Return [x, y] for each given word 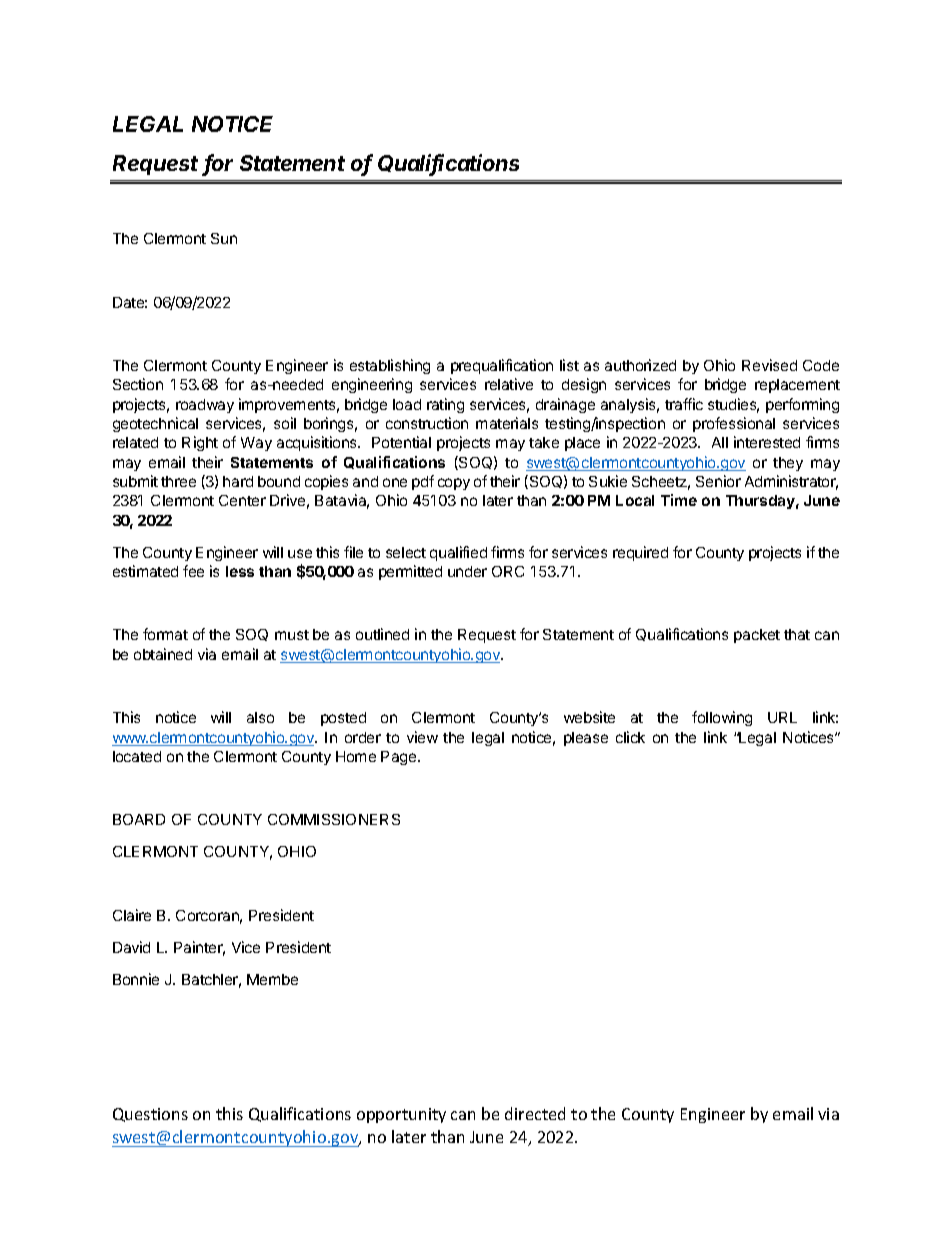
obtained [163, 654]
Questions [150, 1115]
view [422, 737]
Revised [769, 365]
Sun [224, 238]
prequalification [502, 366]
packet [757, 636]
